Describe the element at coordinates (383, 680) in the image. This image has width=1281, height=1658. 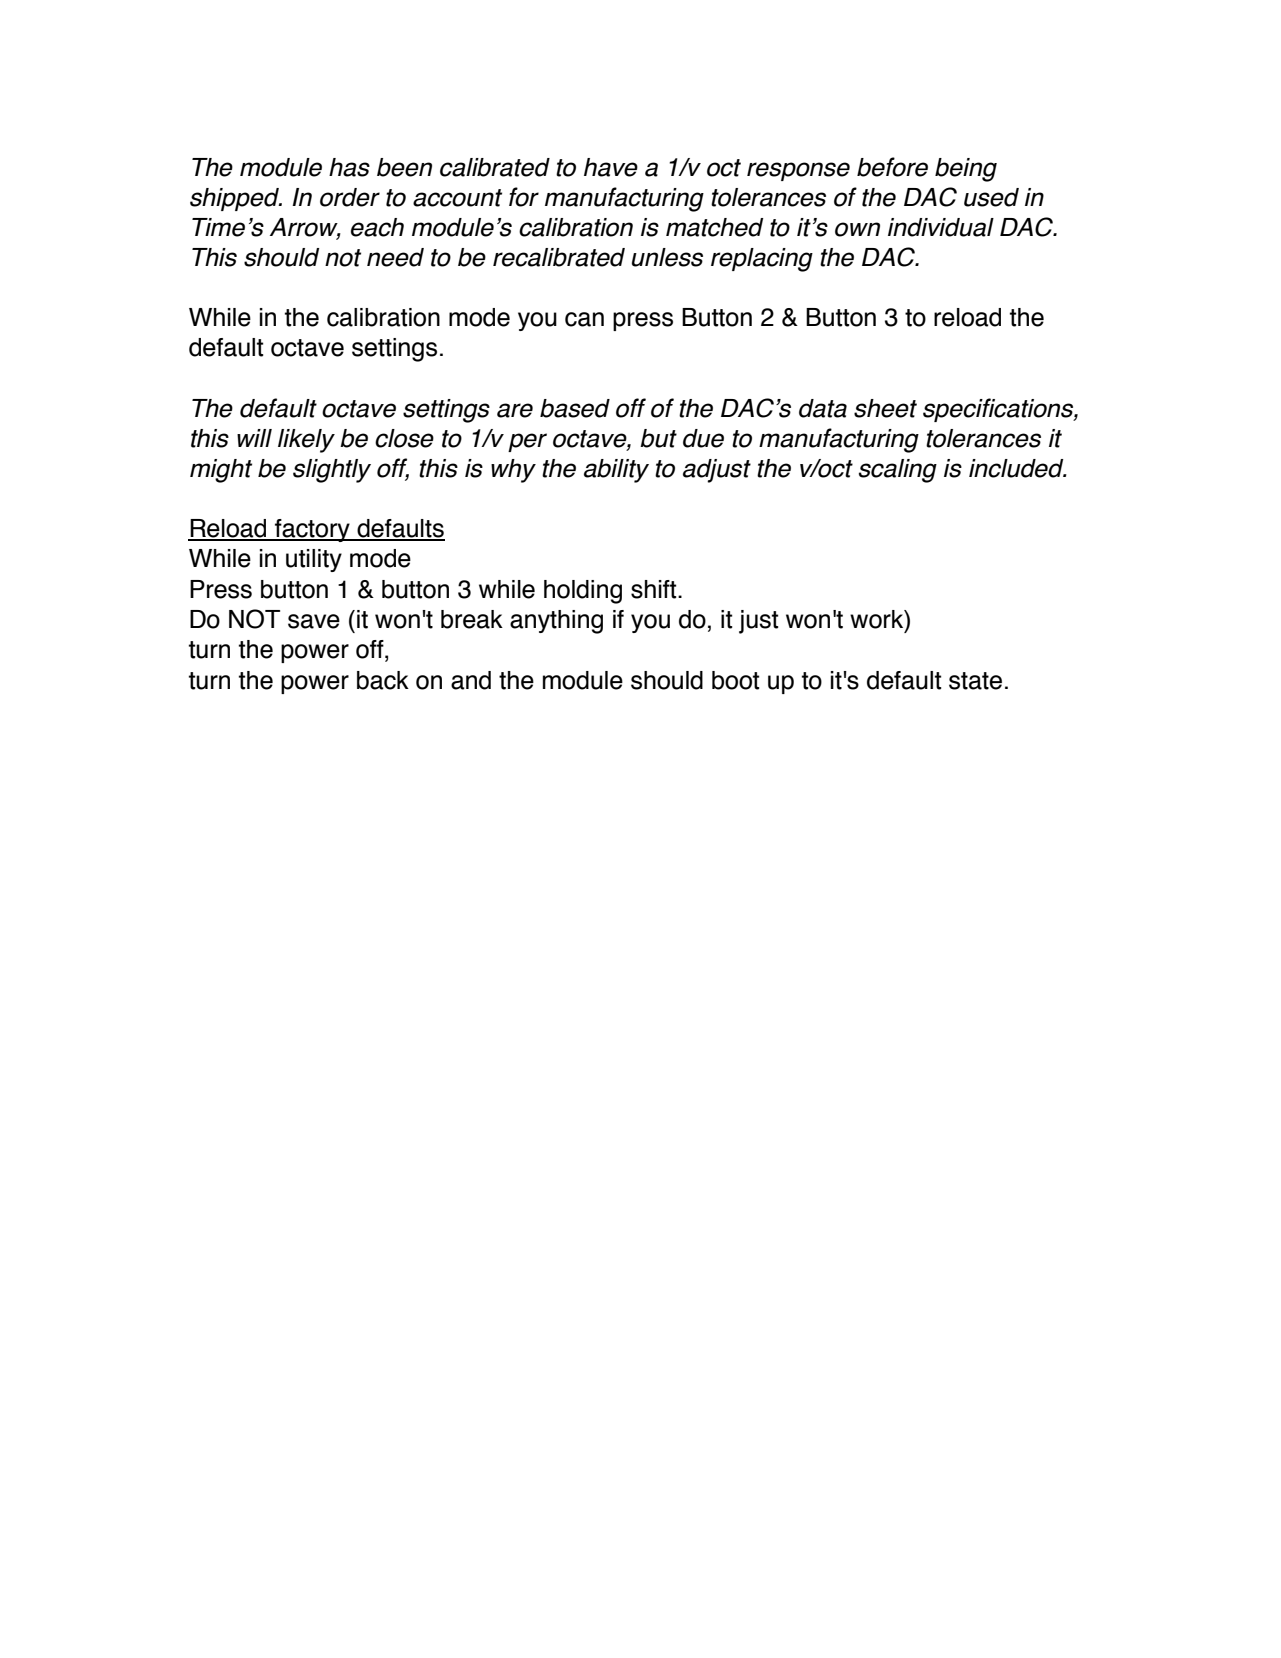
I see `back` at that location.
